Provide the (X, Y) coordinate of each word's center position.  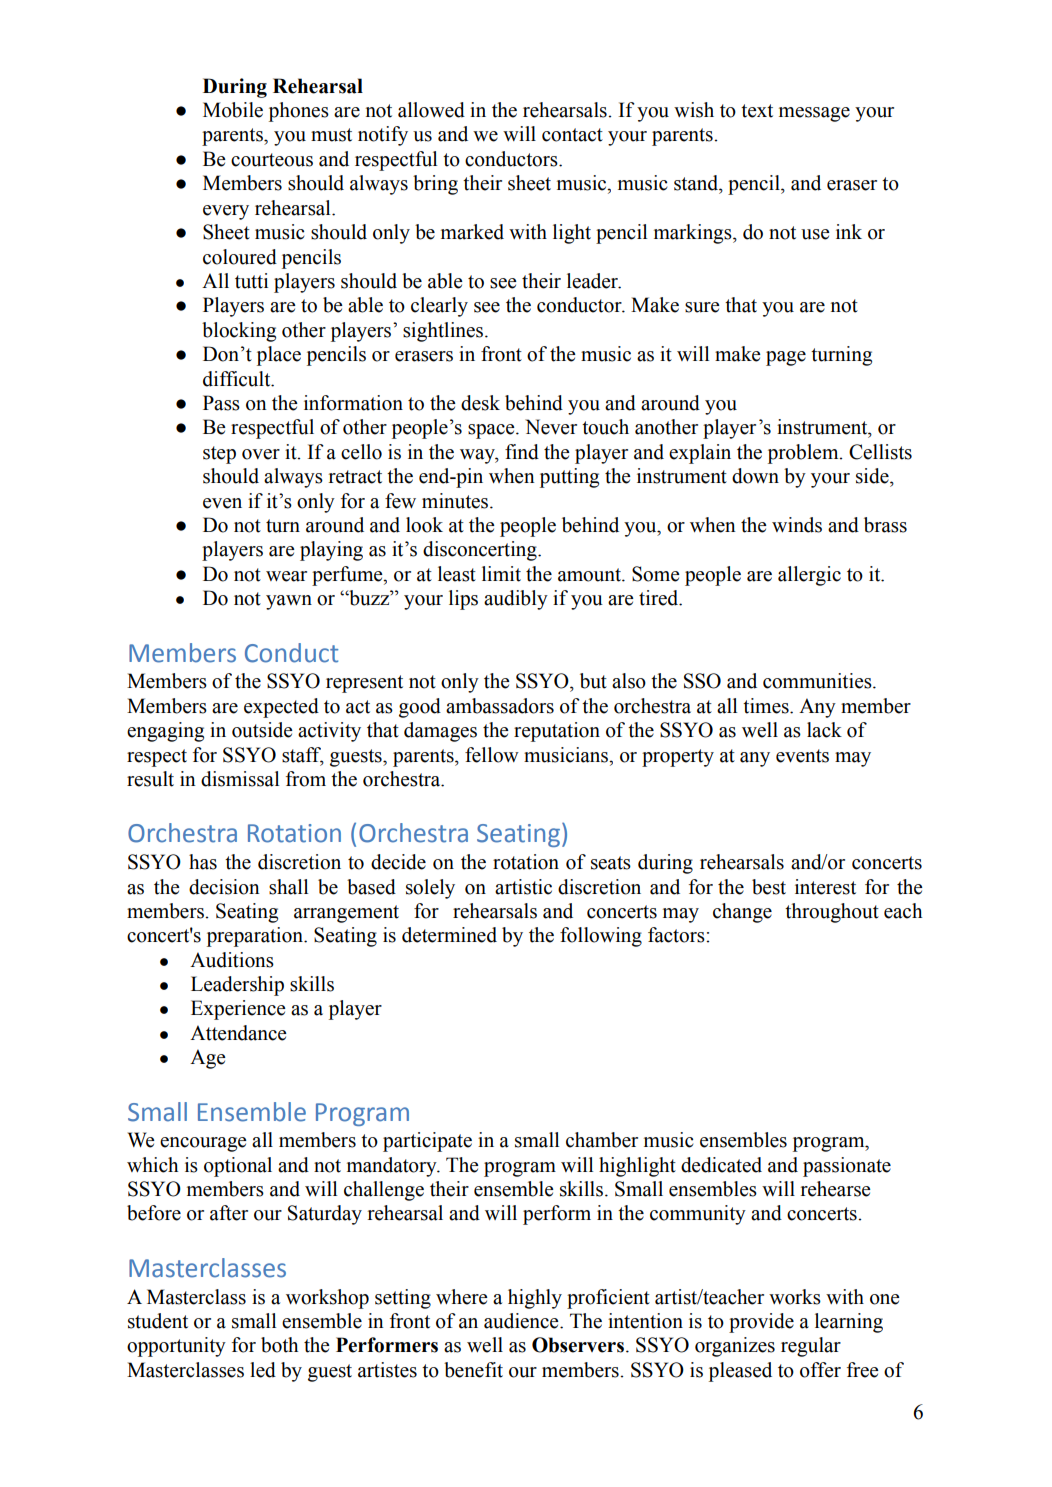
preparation (256, 937)
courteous (272, 160)
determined (449, 935)
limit (501, 574)
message (814, 114)
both (279, 1345)
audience (522, 1321)
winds (797, 525)
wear (286, 576)
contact (572, 135)
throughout (832, 913)
